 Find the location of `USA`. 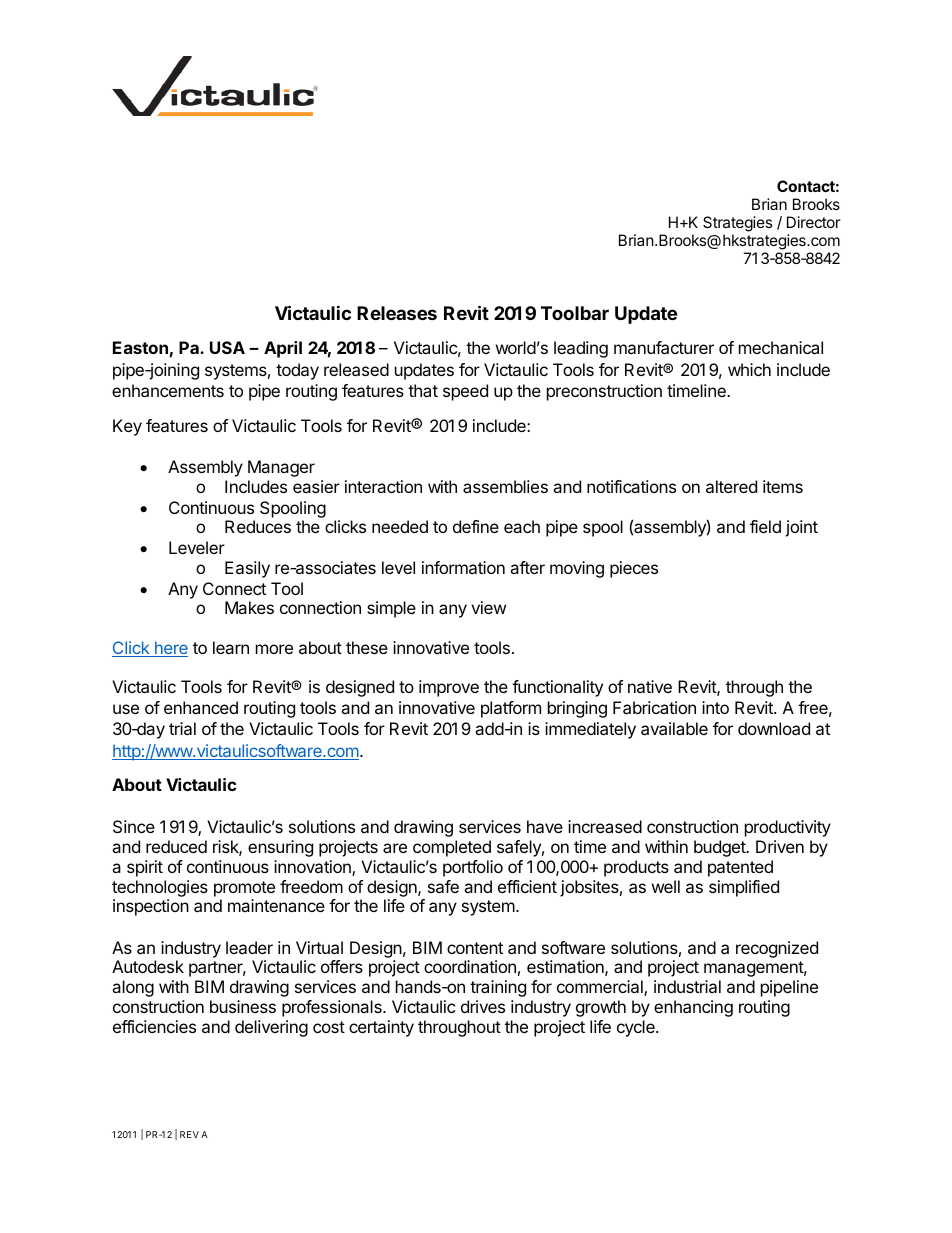

USA is located at coordinates (227, 347).
